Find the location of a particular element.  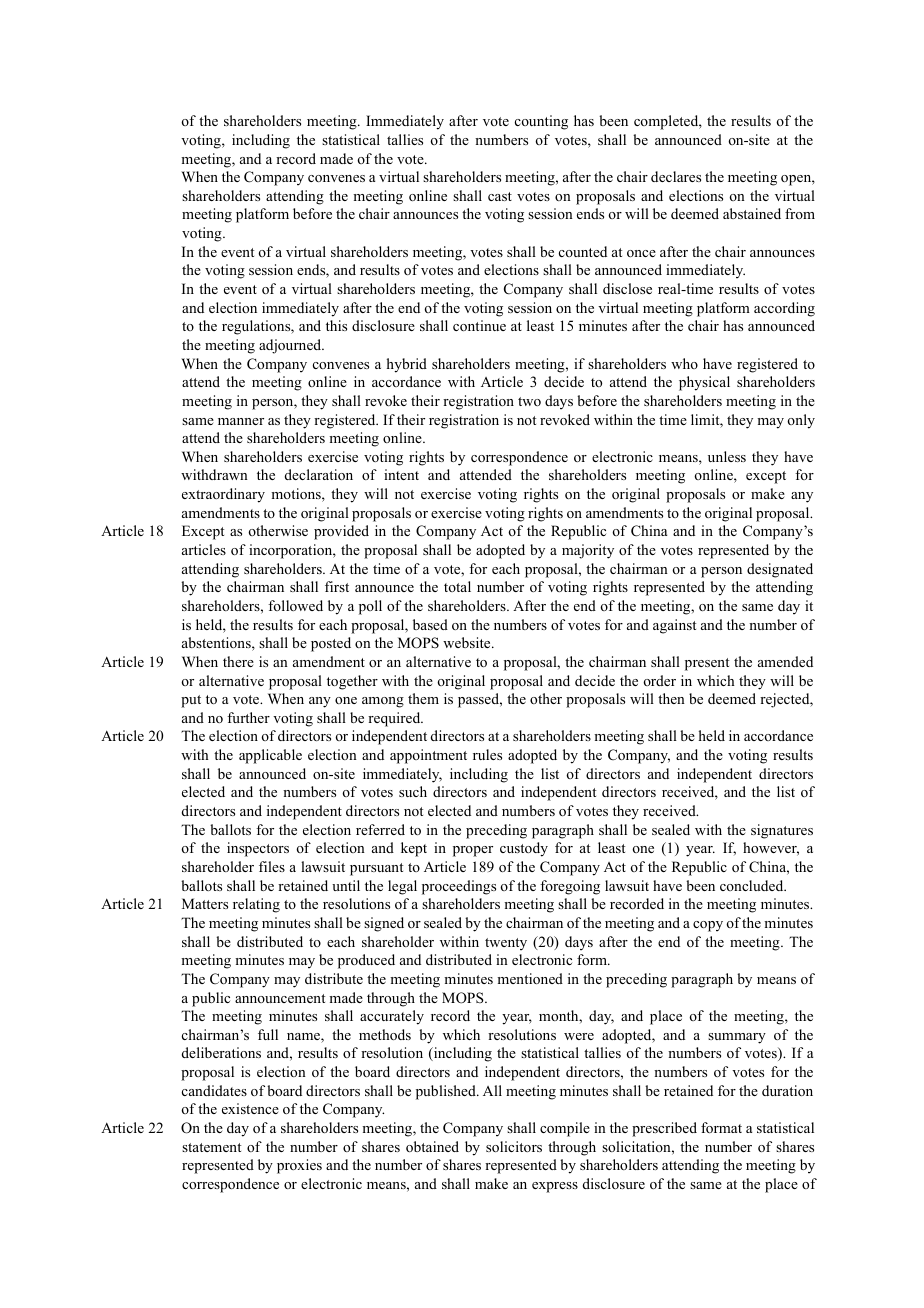

relating is located at coordinates (256, 905).
